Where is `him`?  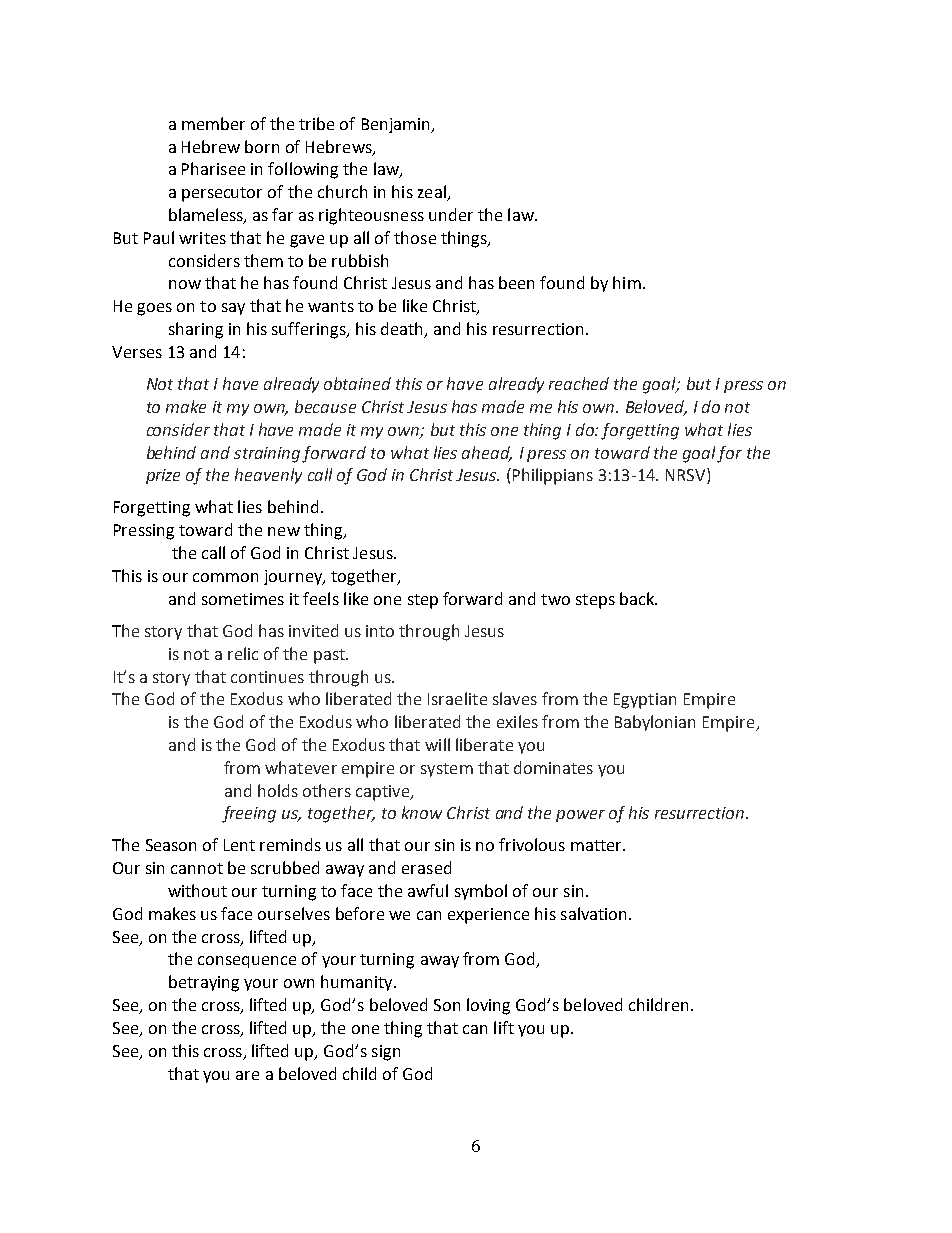
him is located at coordinates (627, 282).
